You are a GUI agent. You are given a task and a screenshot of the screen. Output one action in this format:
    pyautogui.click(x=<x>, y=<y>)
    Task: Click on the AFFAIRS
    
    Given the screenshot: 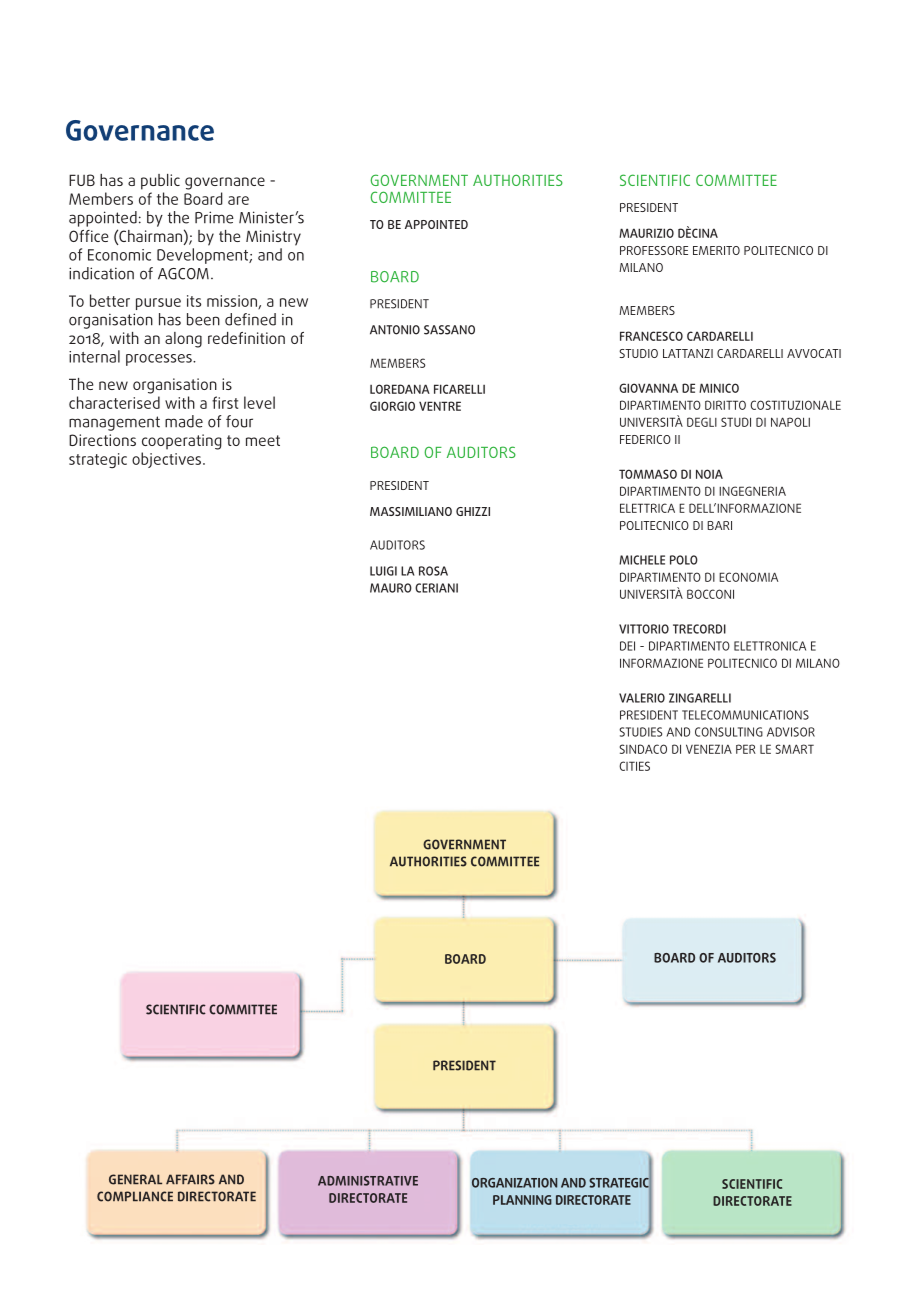 What is the action you would take?
    pyautogui.click(x=190, y=1179)
